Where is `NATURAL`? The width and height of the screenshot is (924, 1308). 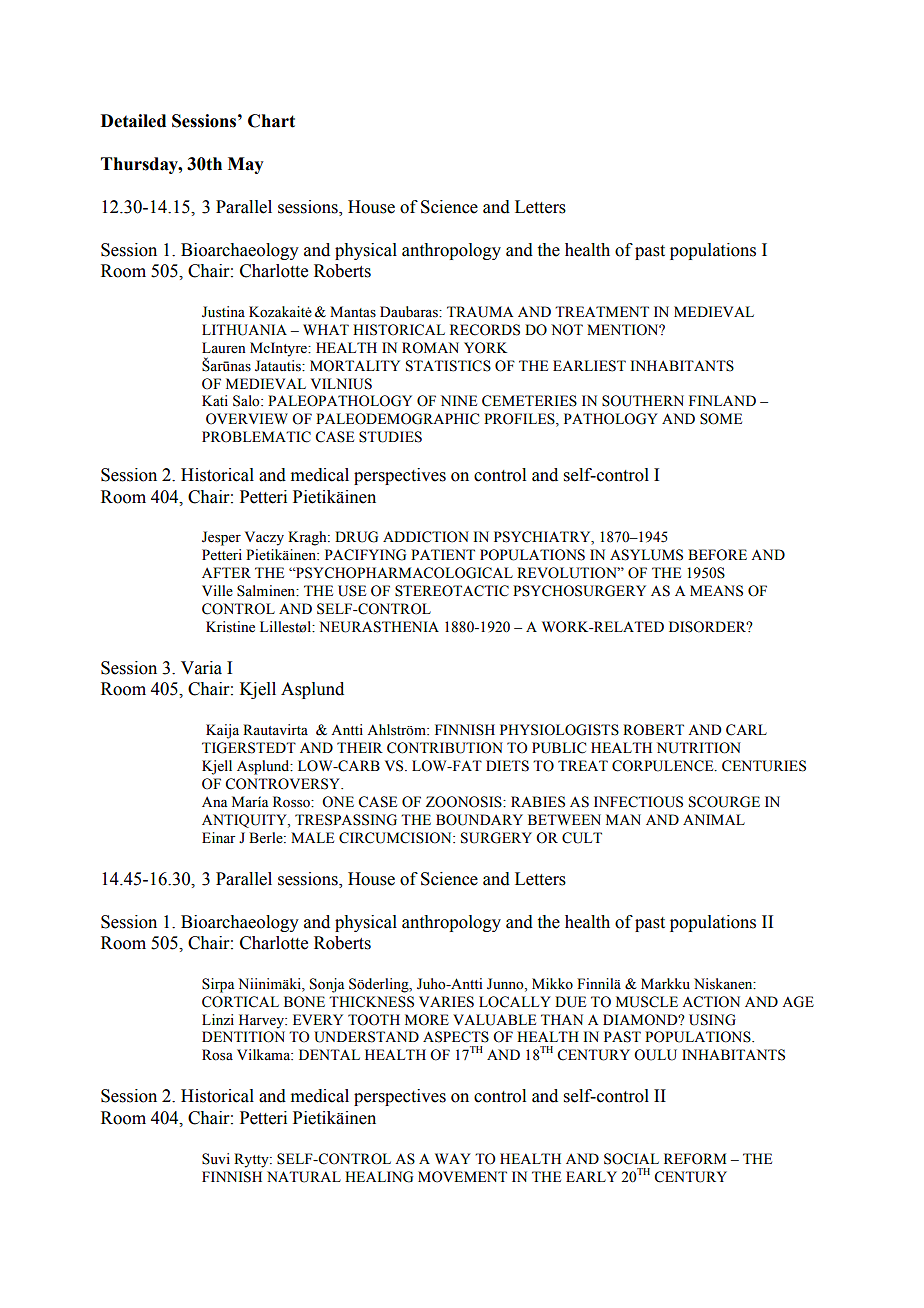 NATURAL is located at coordinates (304, 1177).
